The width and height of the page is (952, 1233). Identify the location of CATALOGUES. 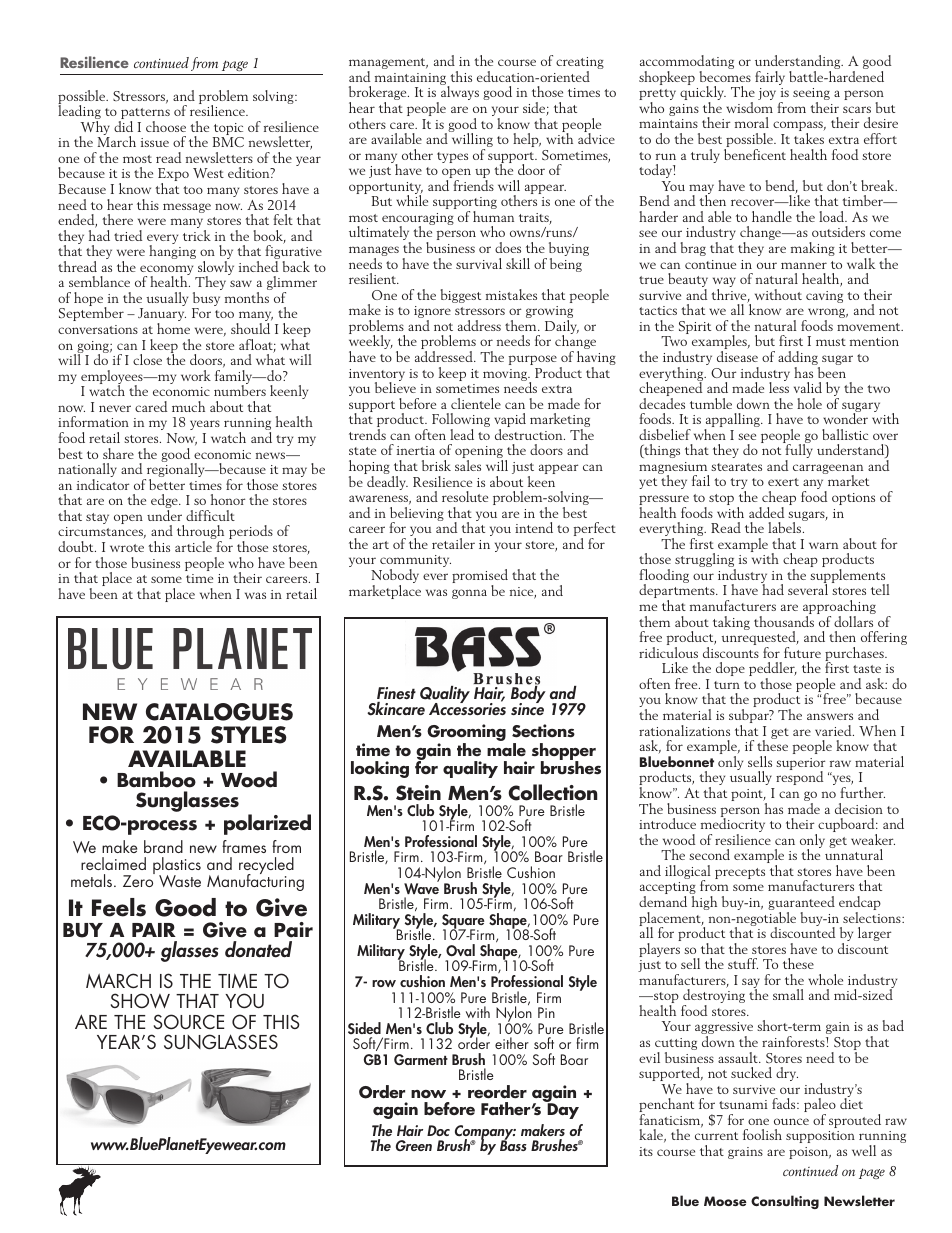
(219, 712).
